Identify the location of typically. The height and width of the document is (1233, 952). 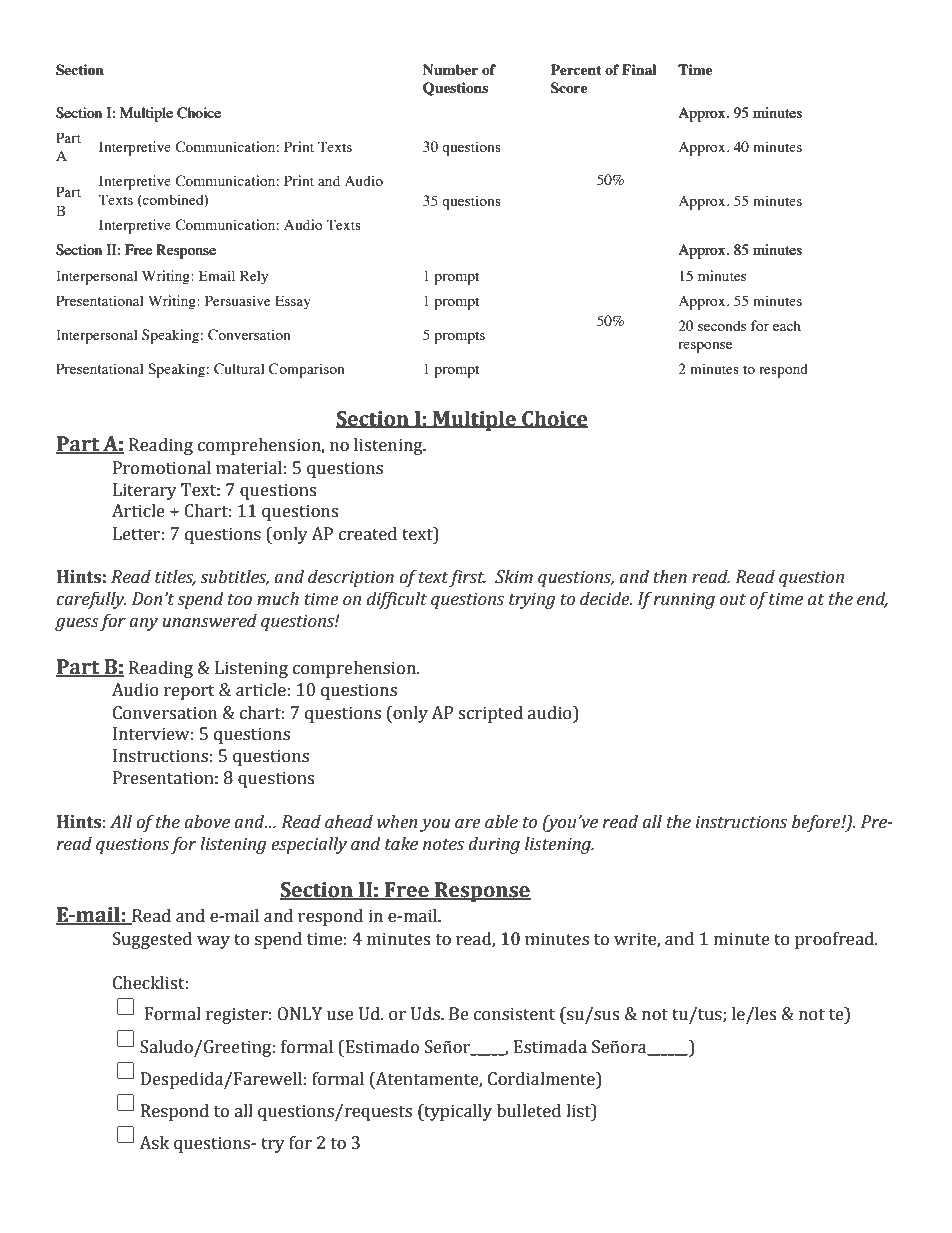
(457, 1112).
